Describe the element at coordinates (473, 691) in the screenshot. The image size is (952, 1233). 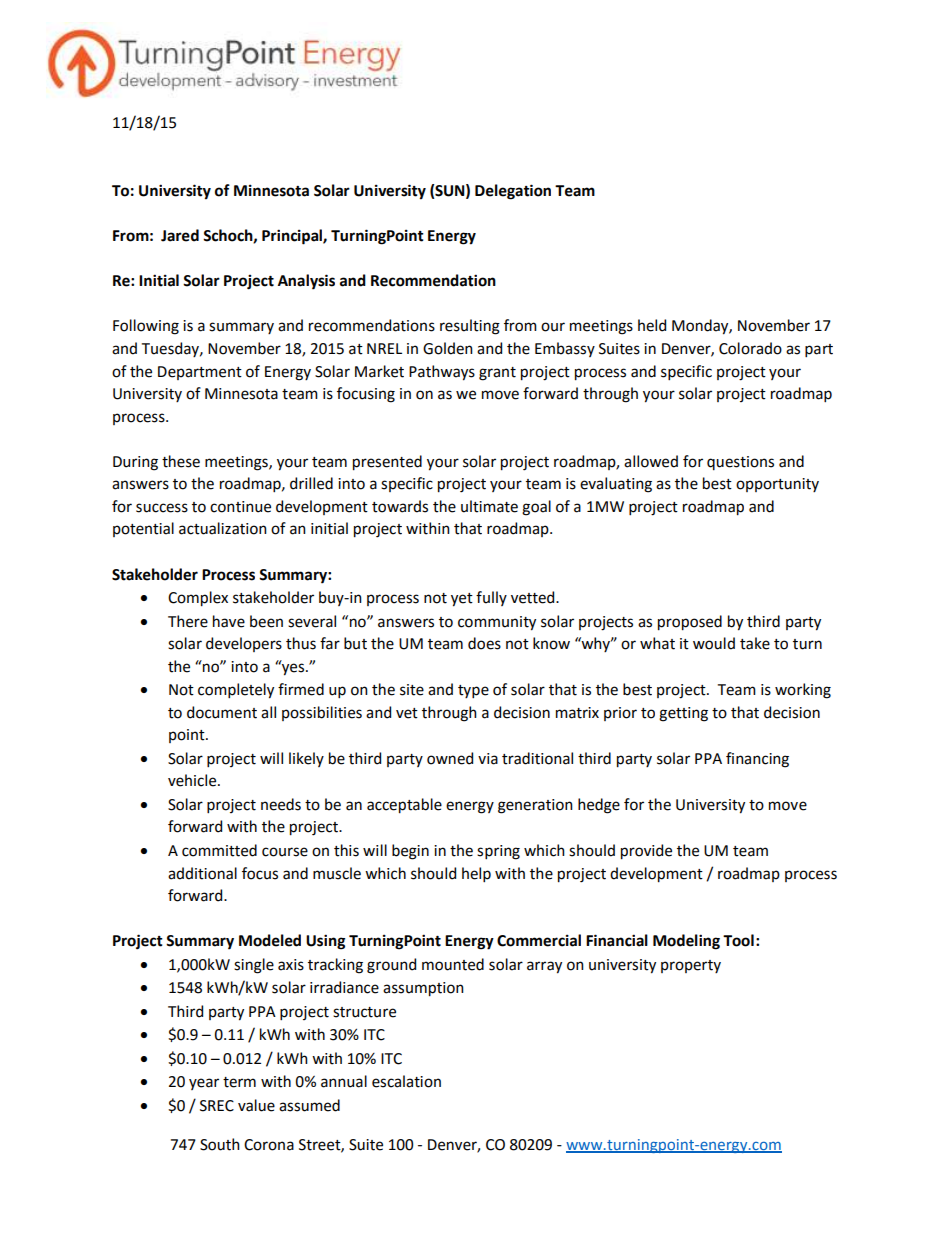
I see `type` at that location.
